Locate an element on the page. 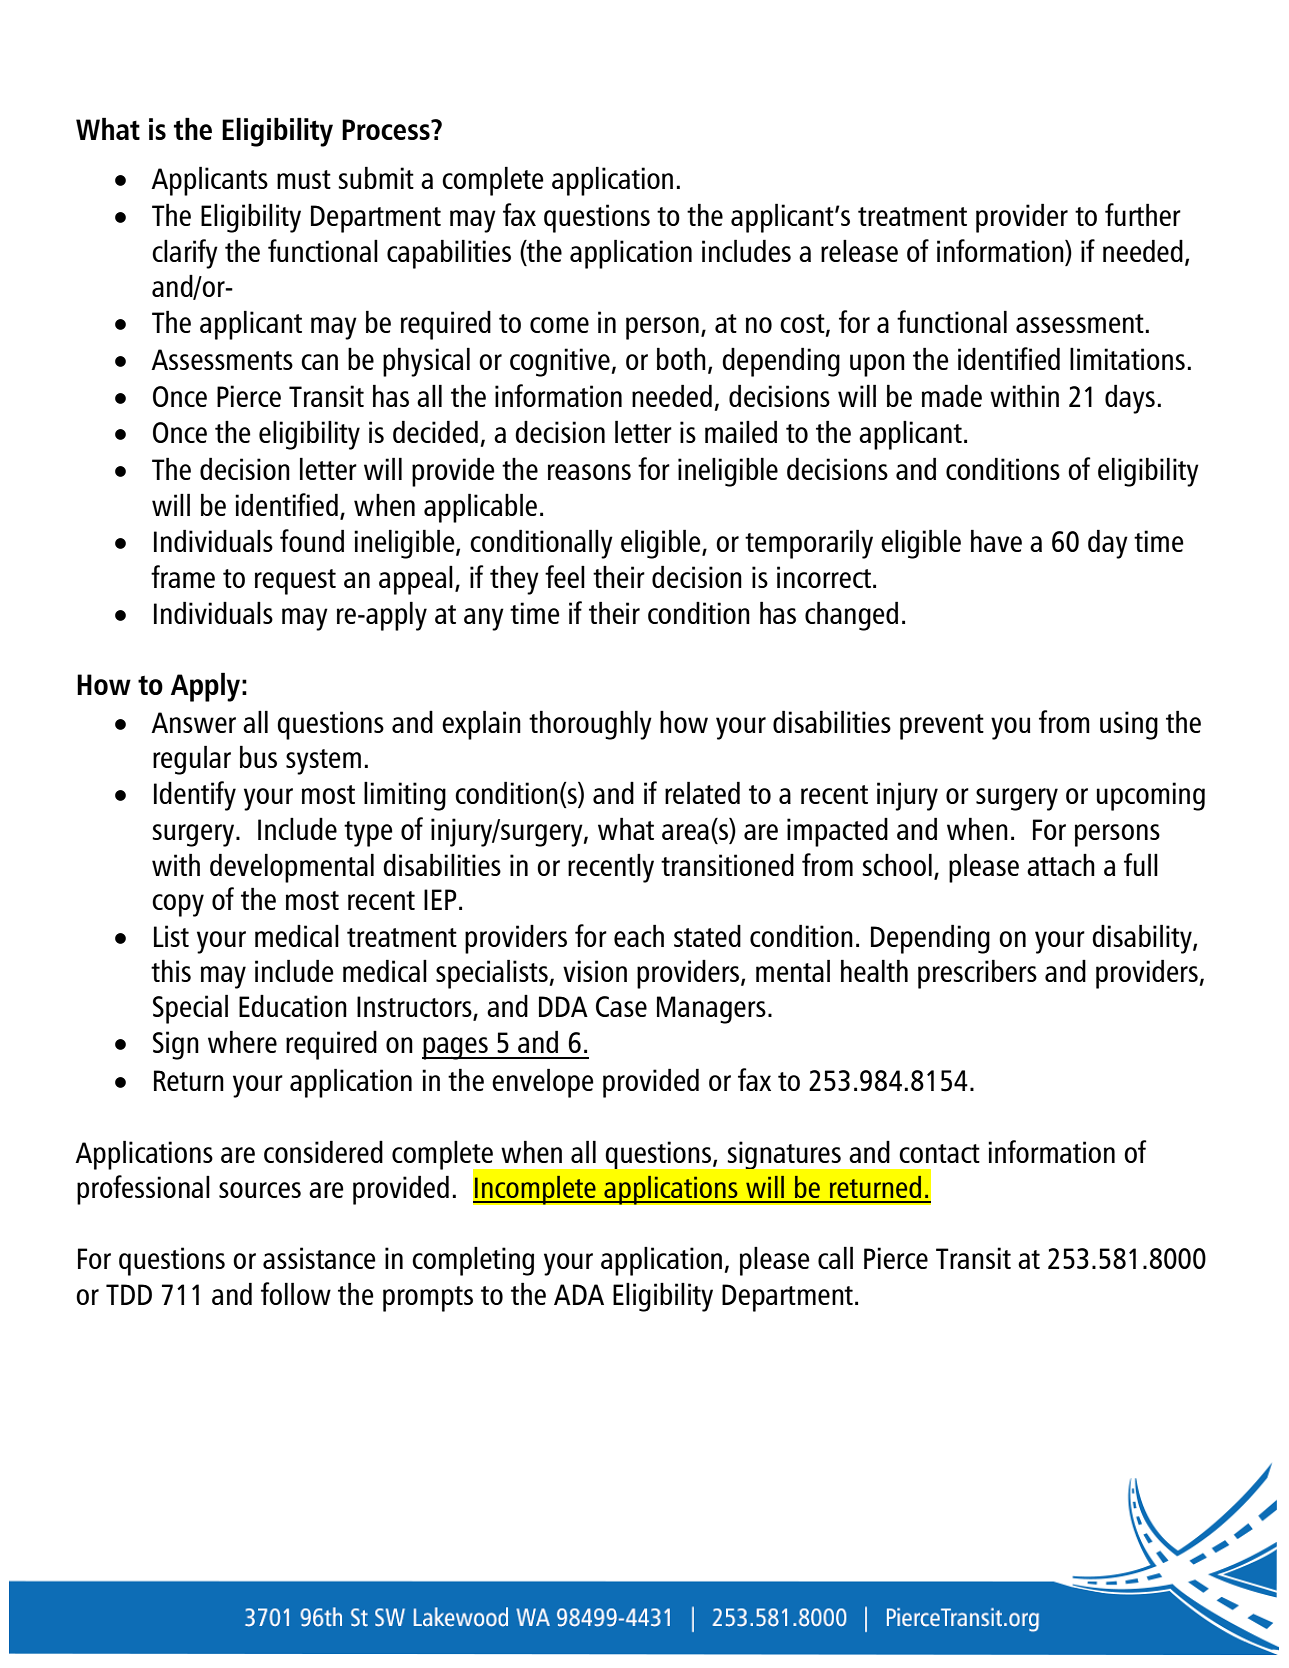 This page has height=1668, width=1289. prevent is located at coordinates (942, 727).
